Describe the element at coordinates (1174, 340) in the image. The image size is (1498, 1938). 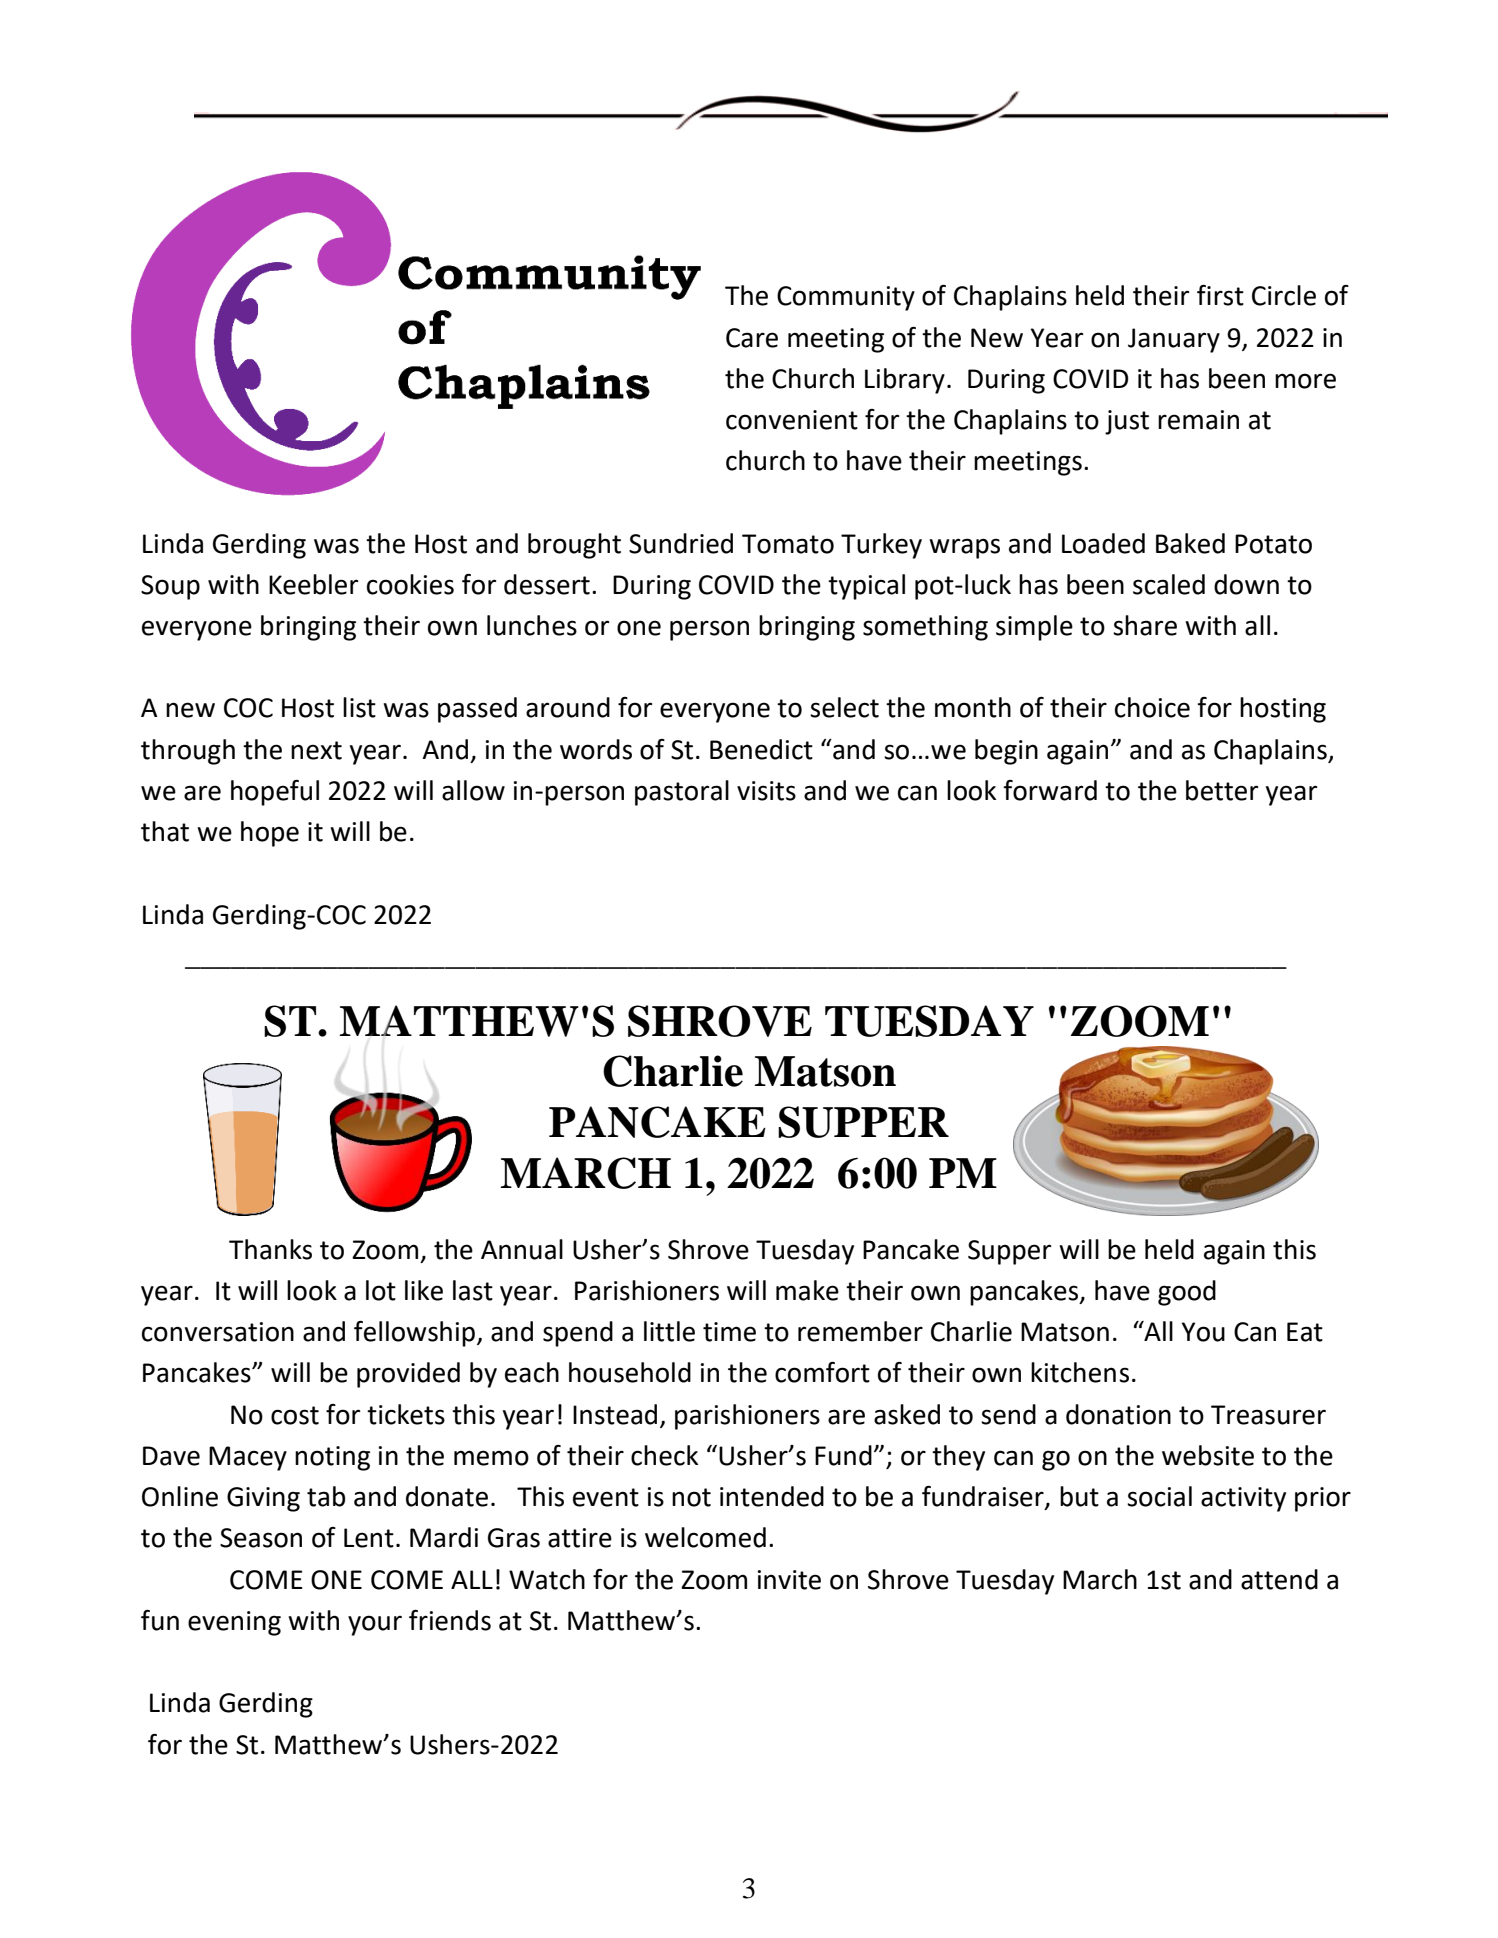
I see `January` at that location.
